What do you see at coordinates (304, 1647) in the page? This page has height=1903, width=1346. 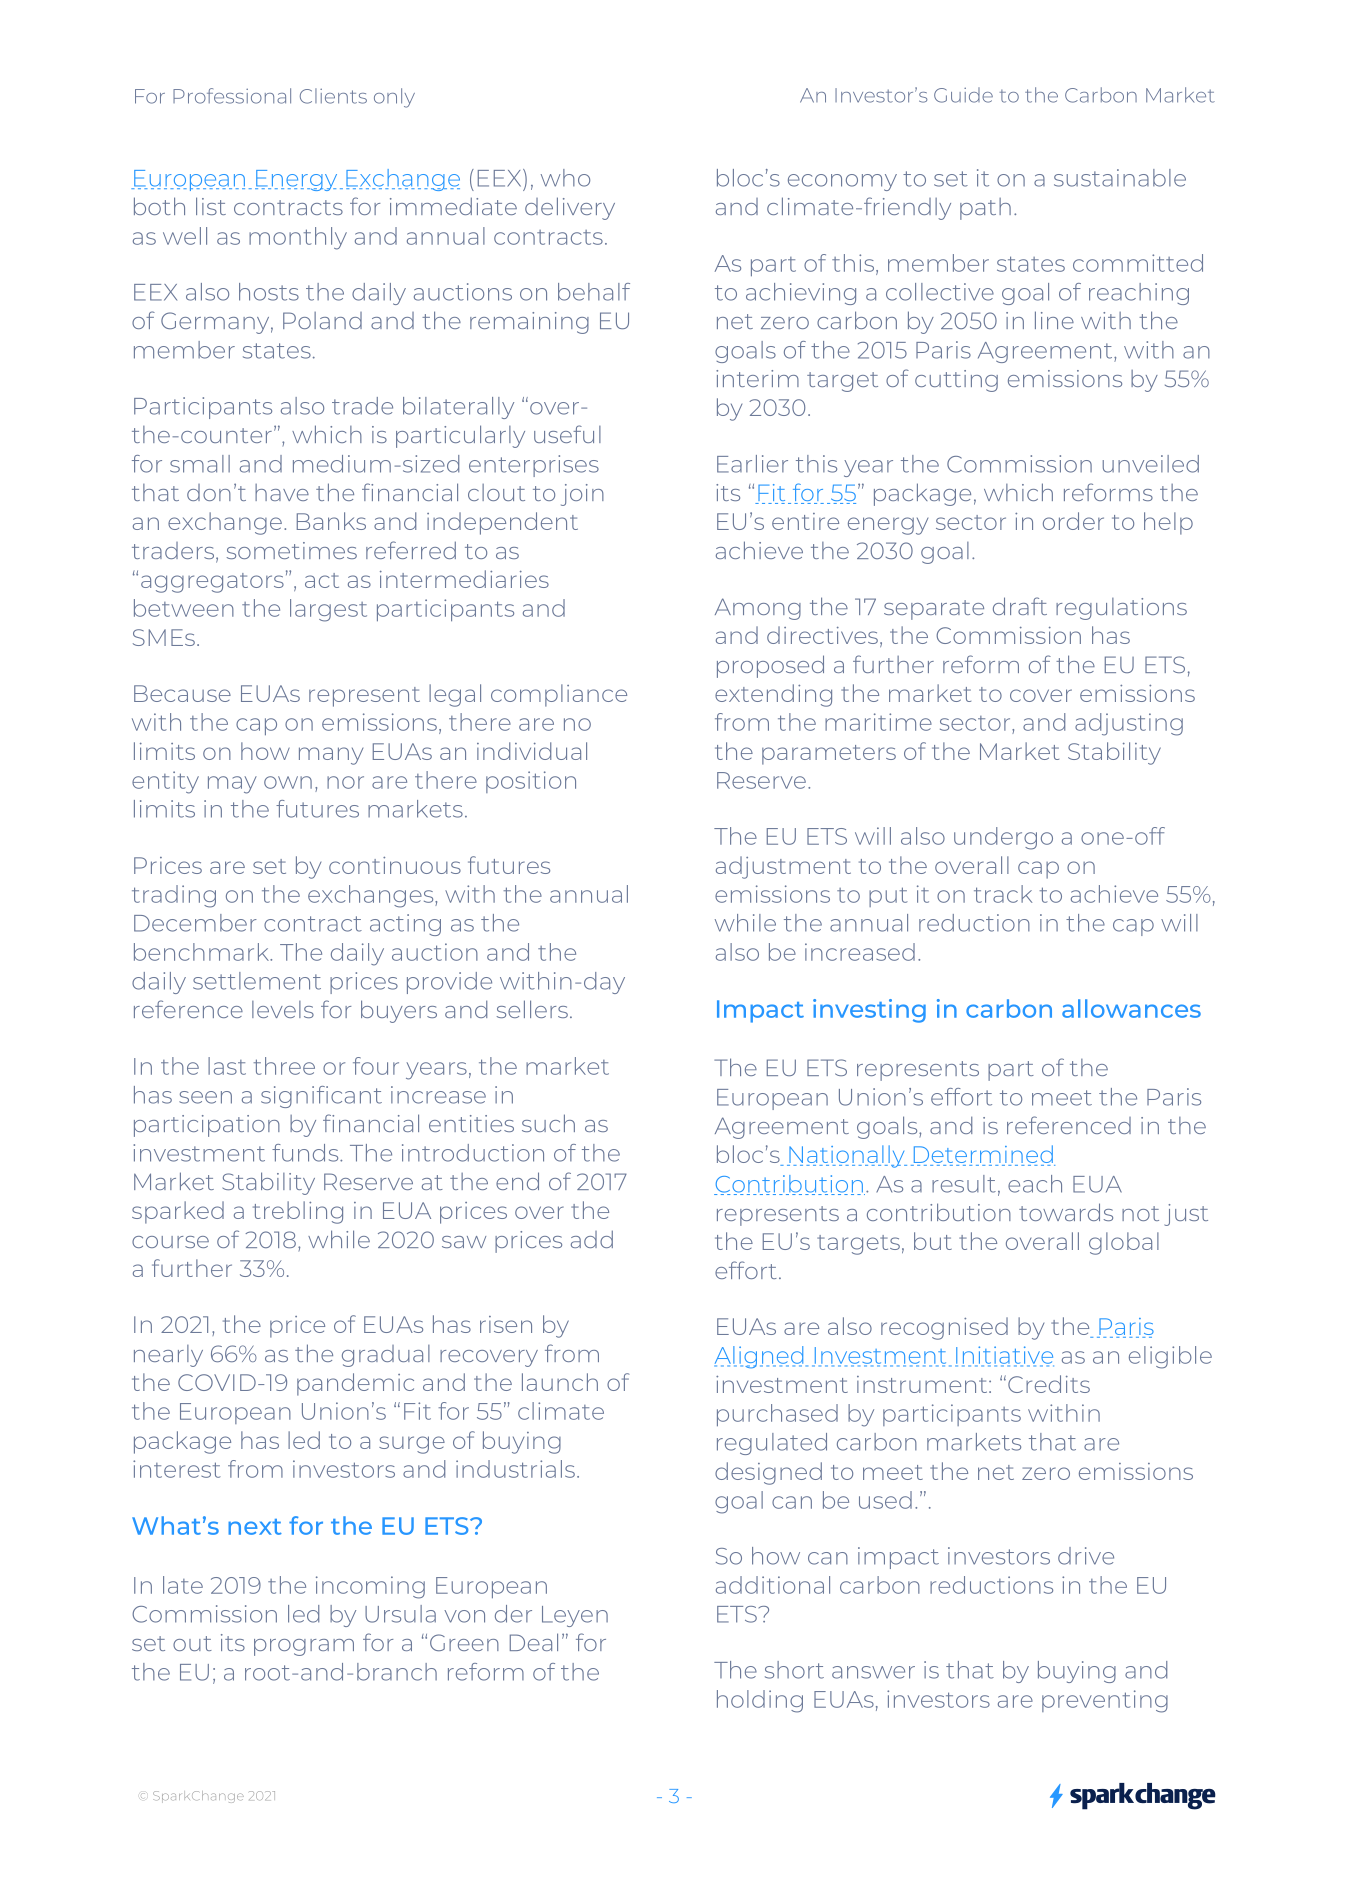 I see `program` at bounding box center [304, 1647].
